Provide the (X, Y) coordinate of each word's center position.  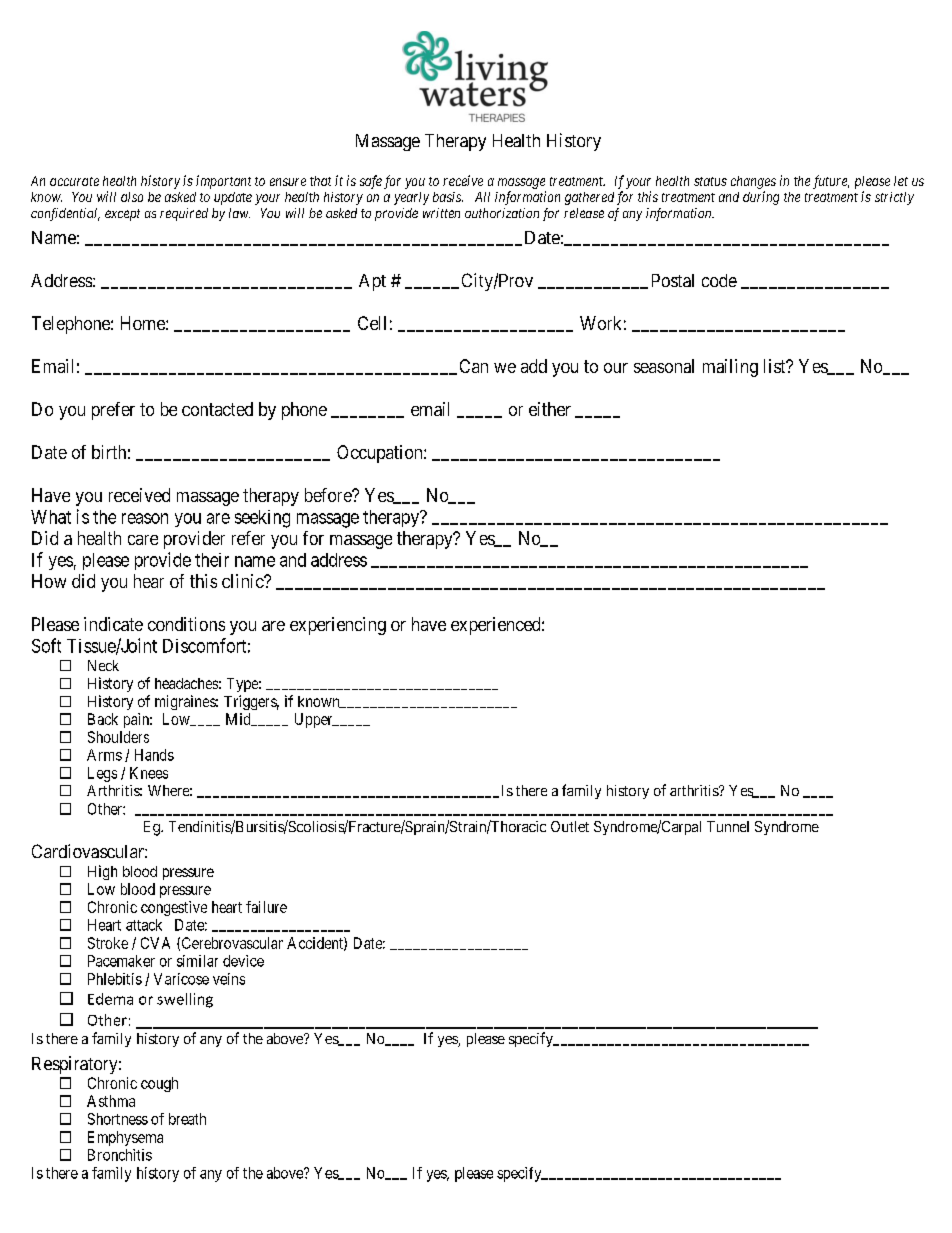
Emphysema (125, 1138)
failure (266, 907)
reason (145, 518)
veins (229, 979)
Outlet (570, 826)
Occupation (381, 454)
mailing (730, 368)
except (122, 215)
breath (187, 1119)
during (761, 198)
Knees (149, 773)
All (482, 197)
